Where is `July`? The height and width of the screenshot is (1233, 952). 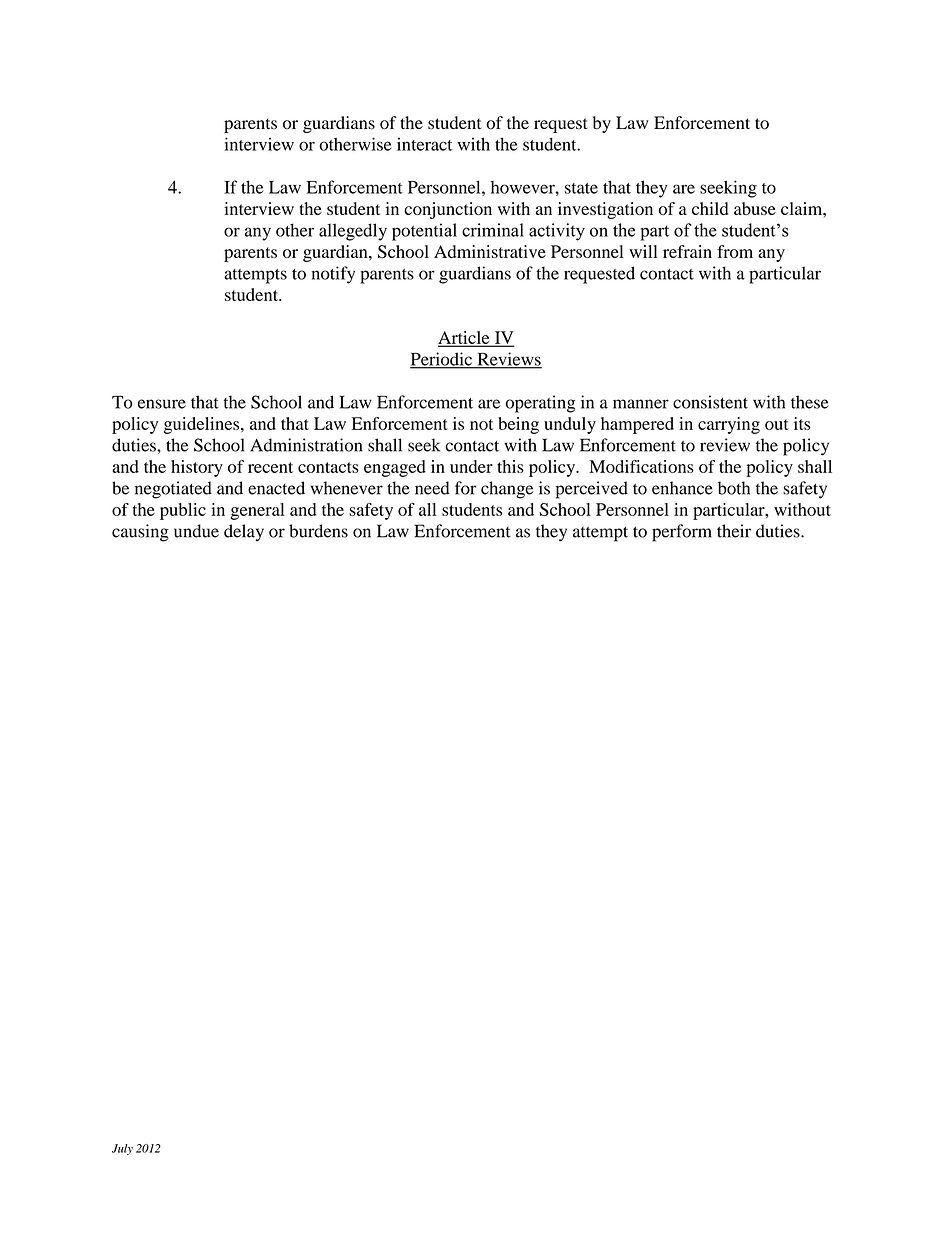 July is located at coordinates (122, 1149).
